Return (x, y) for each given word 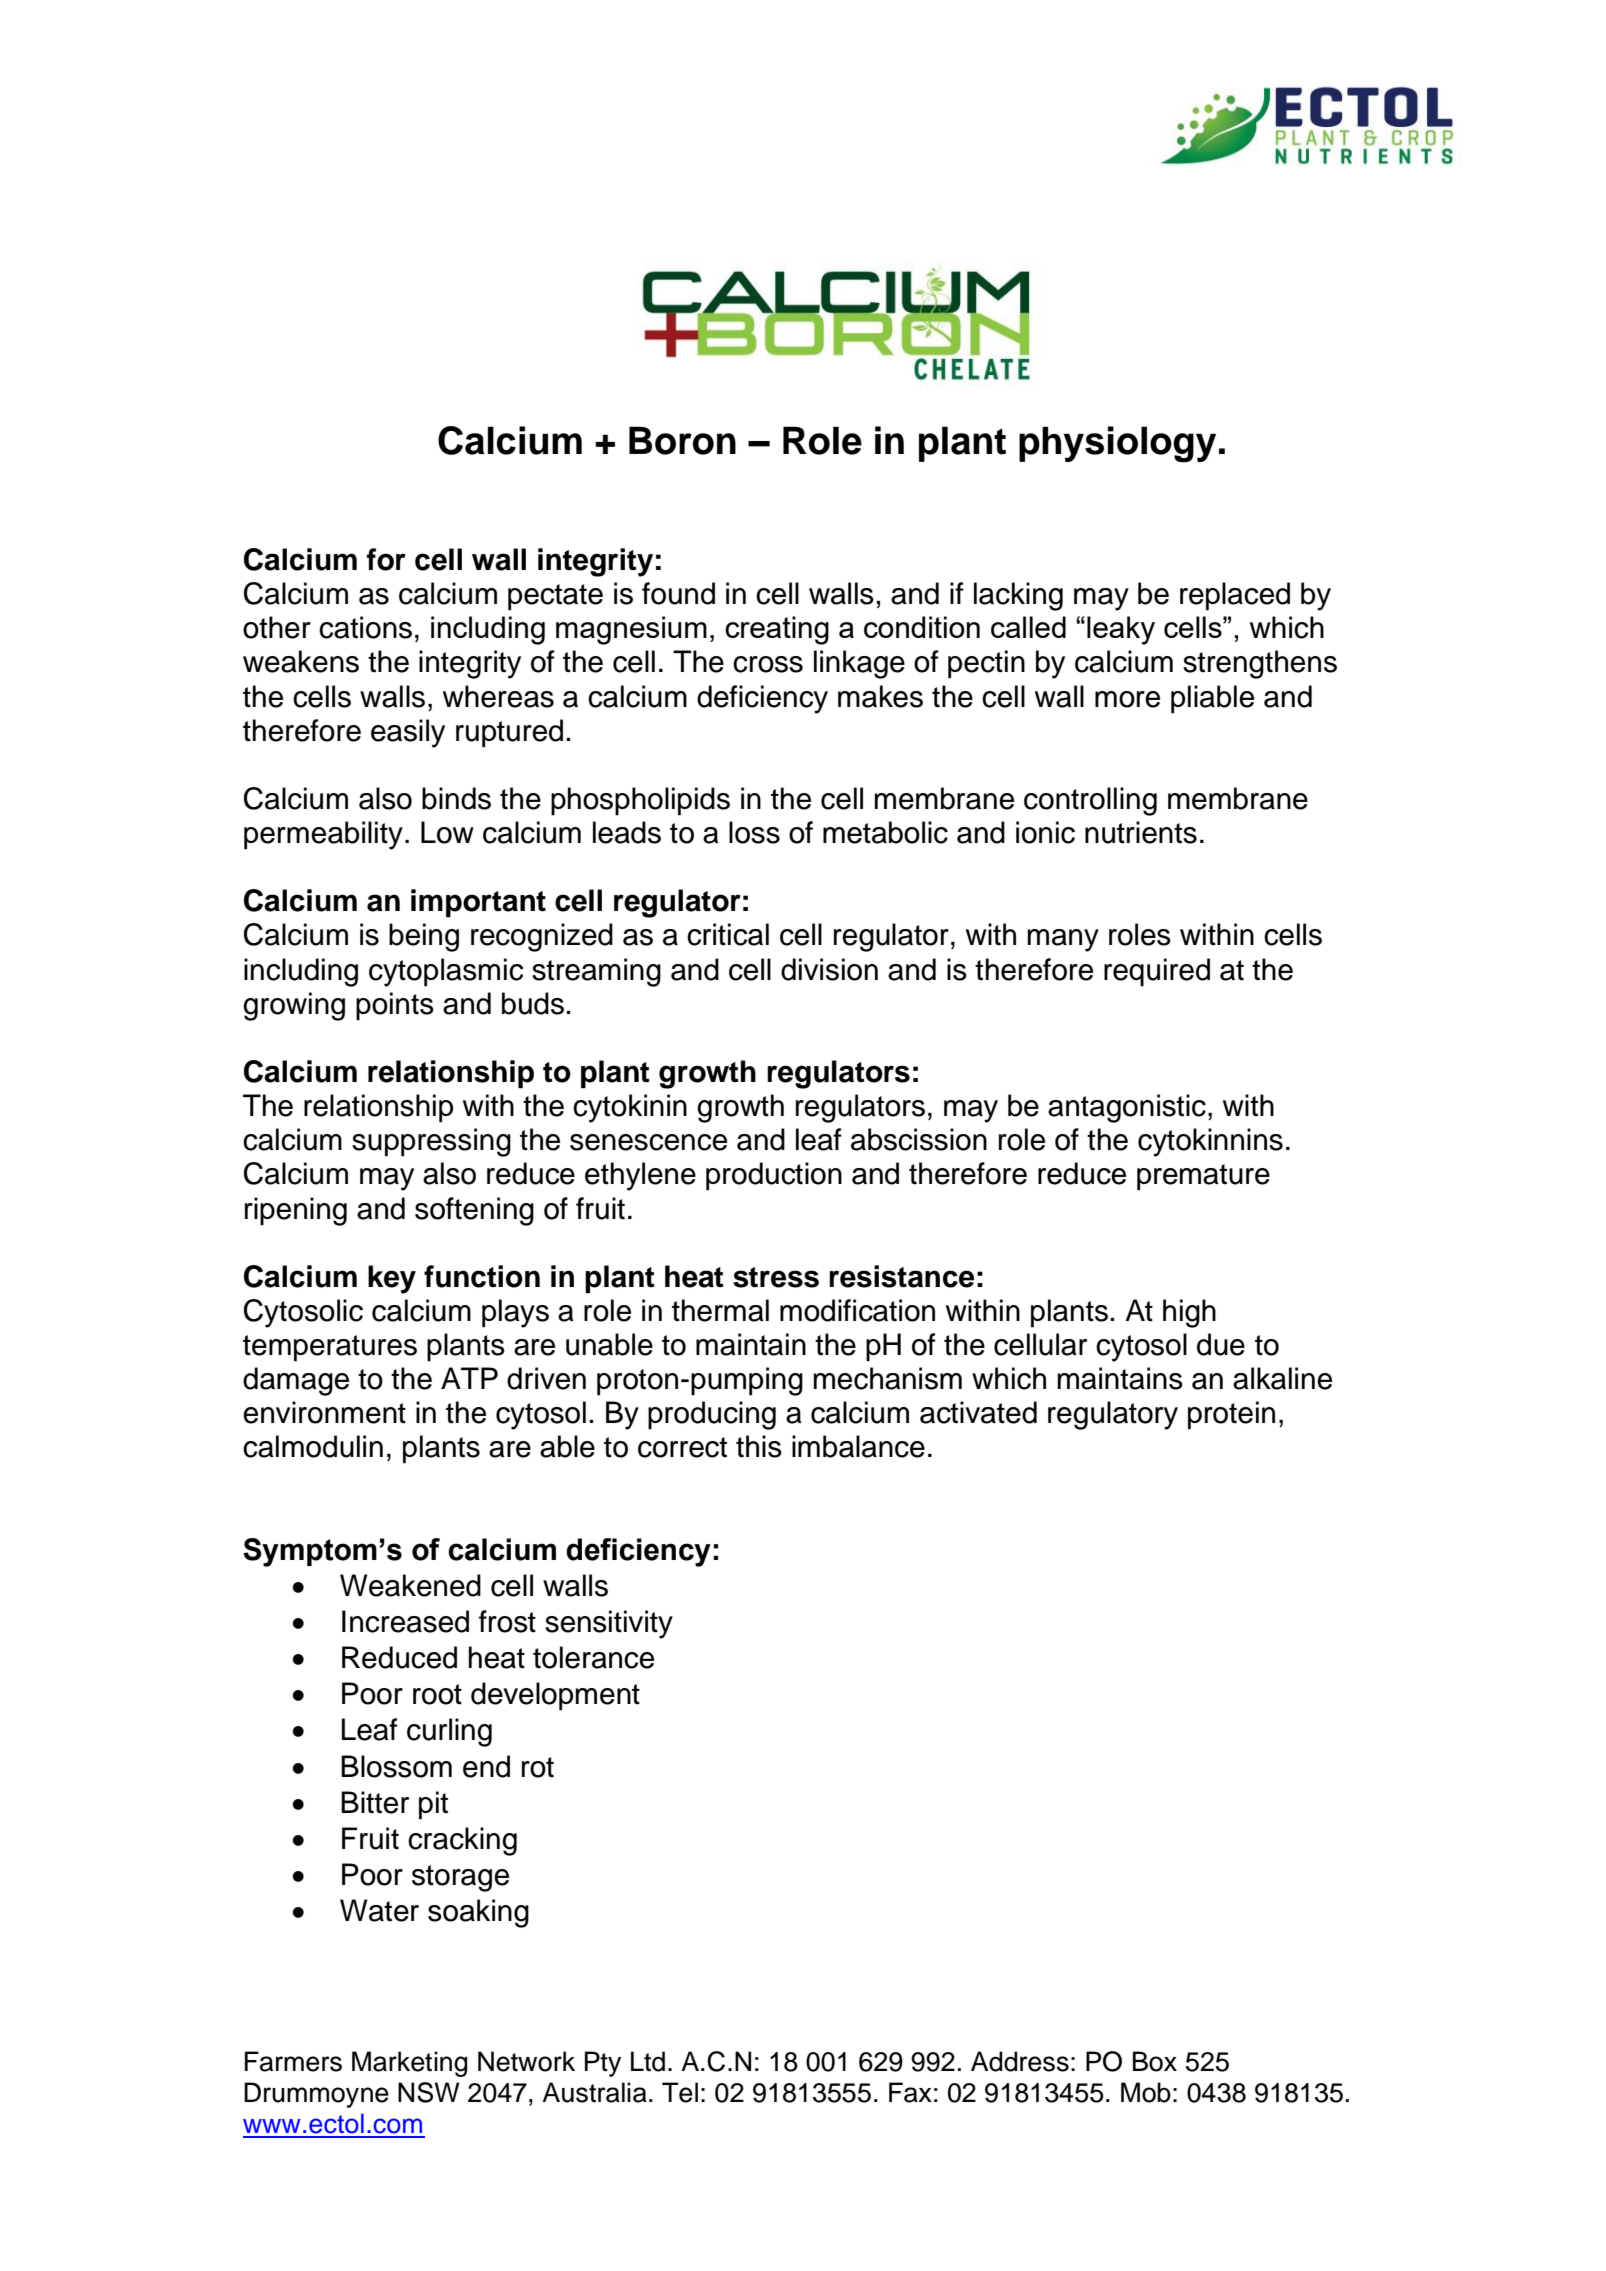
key (392, 1279)
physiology (1117, 444)
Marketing (410, 2064)
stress (776, 1277)
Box (1155, 2061)
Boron (682, 440)
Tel (680, 2092)
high (1189, 1313)
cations (365, 627)
